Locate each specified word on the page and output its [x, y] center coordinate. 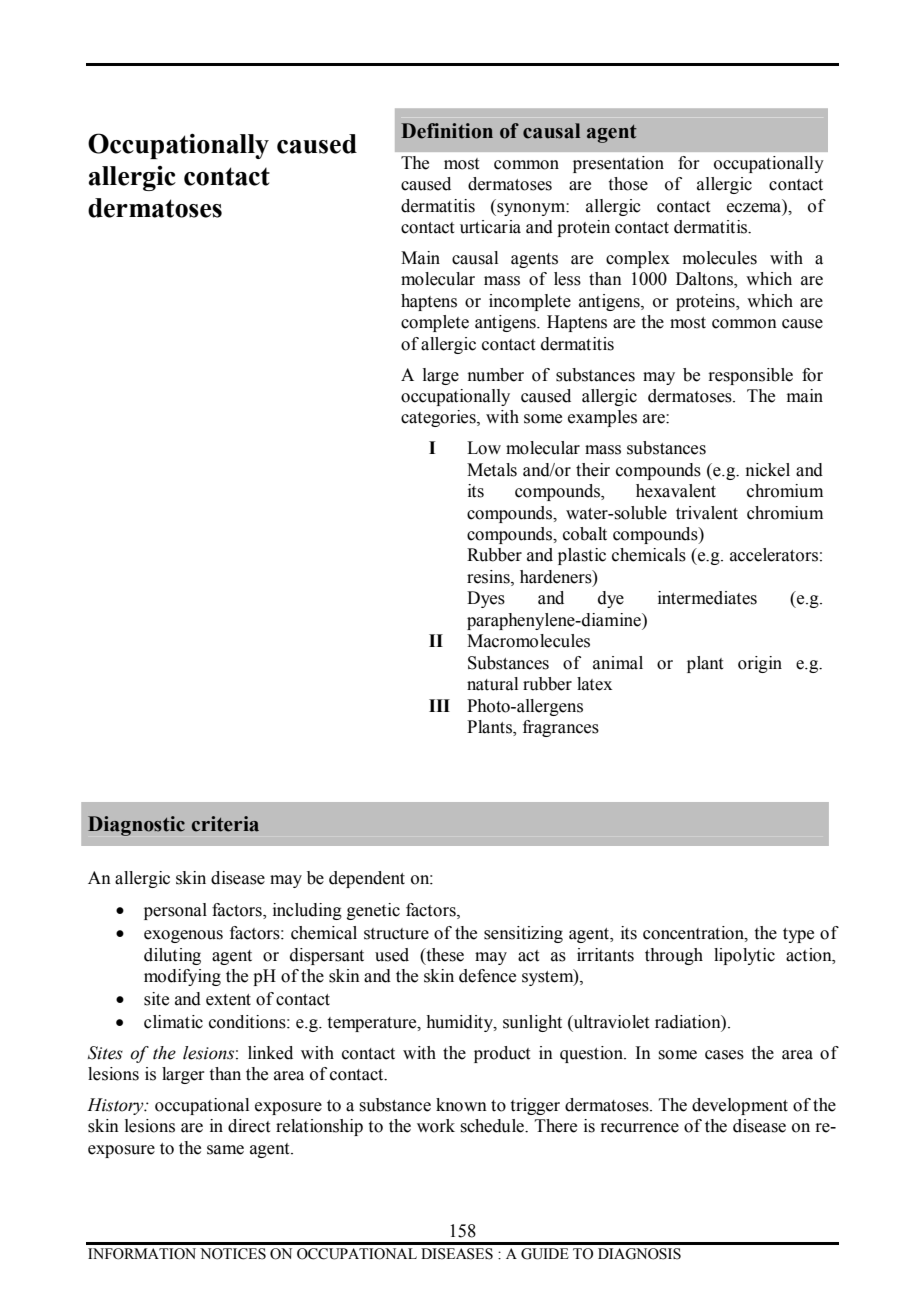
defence [487, 976]
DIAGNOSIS [639, 1254]
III [439, 705]
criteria [225, 824]
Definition [447, 131]
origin [760, 664]
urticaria [490, 227]
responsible [750, 376]
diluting [172, 956]
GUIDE [545, 1254]
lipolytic [744, 956]
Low [484, 448]
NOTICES [233, 1254]
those [628, 184]
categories [439, 418]
